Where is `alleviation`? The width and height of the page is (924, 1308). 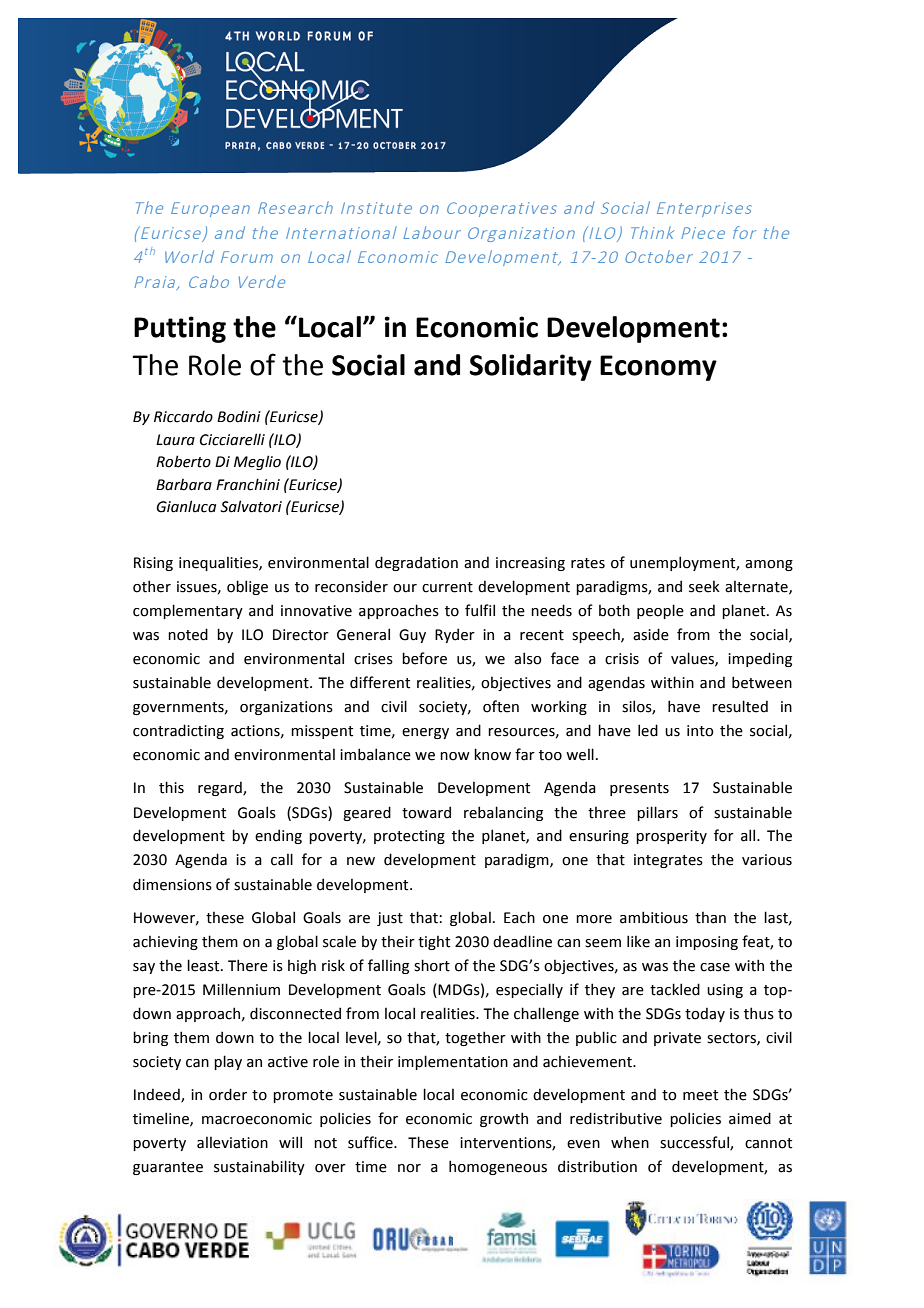
alleviation is located at coordinates (232, 1142).
